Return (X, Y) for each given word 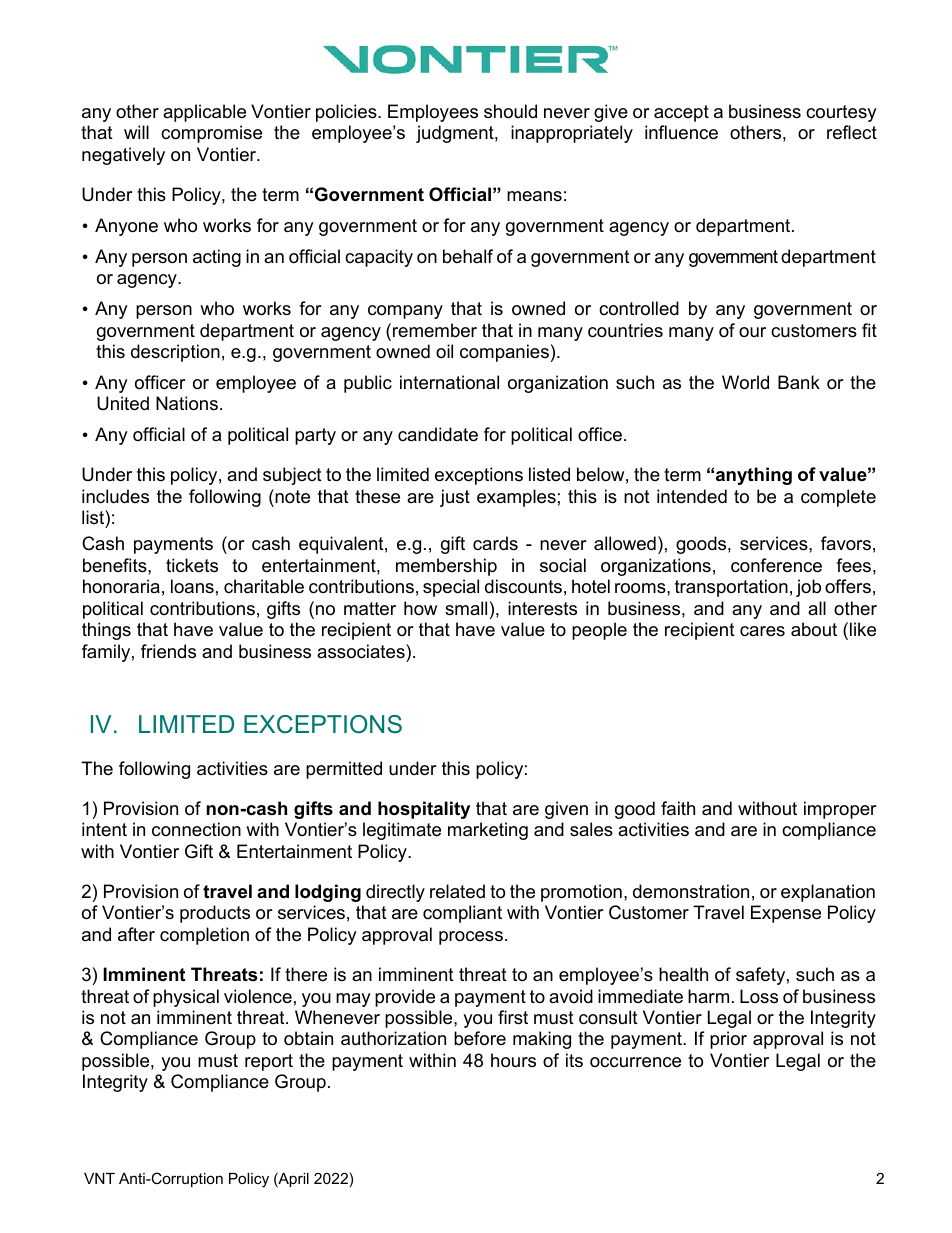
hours (513, 1060)
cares (762, 631)
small (466, 608)
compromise (211, 134)
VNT (99, 1178)
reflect (852, 132)
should (510, 111)
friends (168, 651)
